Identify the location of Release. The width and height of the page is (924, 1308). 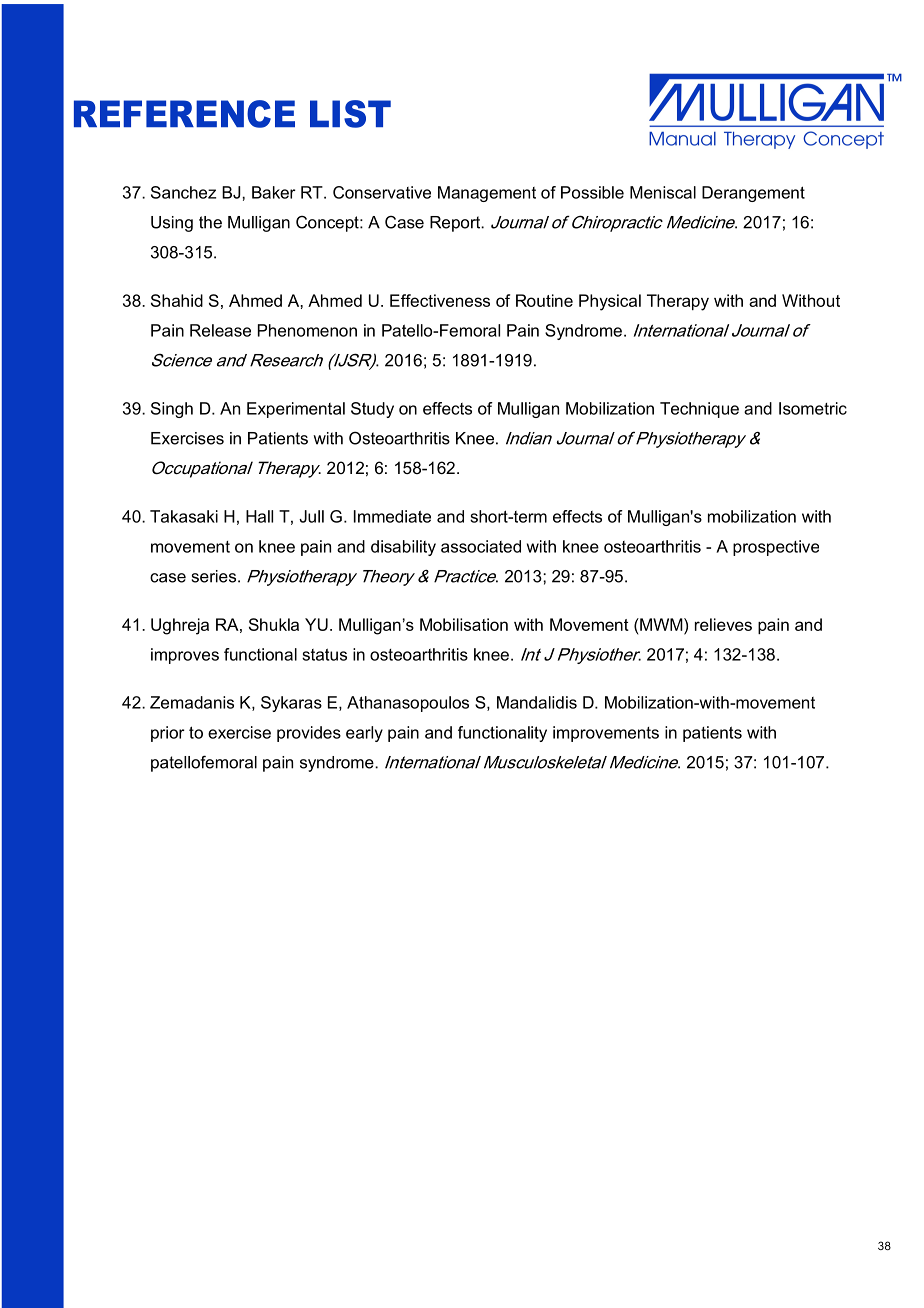
(220, 330).
